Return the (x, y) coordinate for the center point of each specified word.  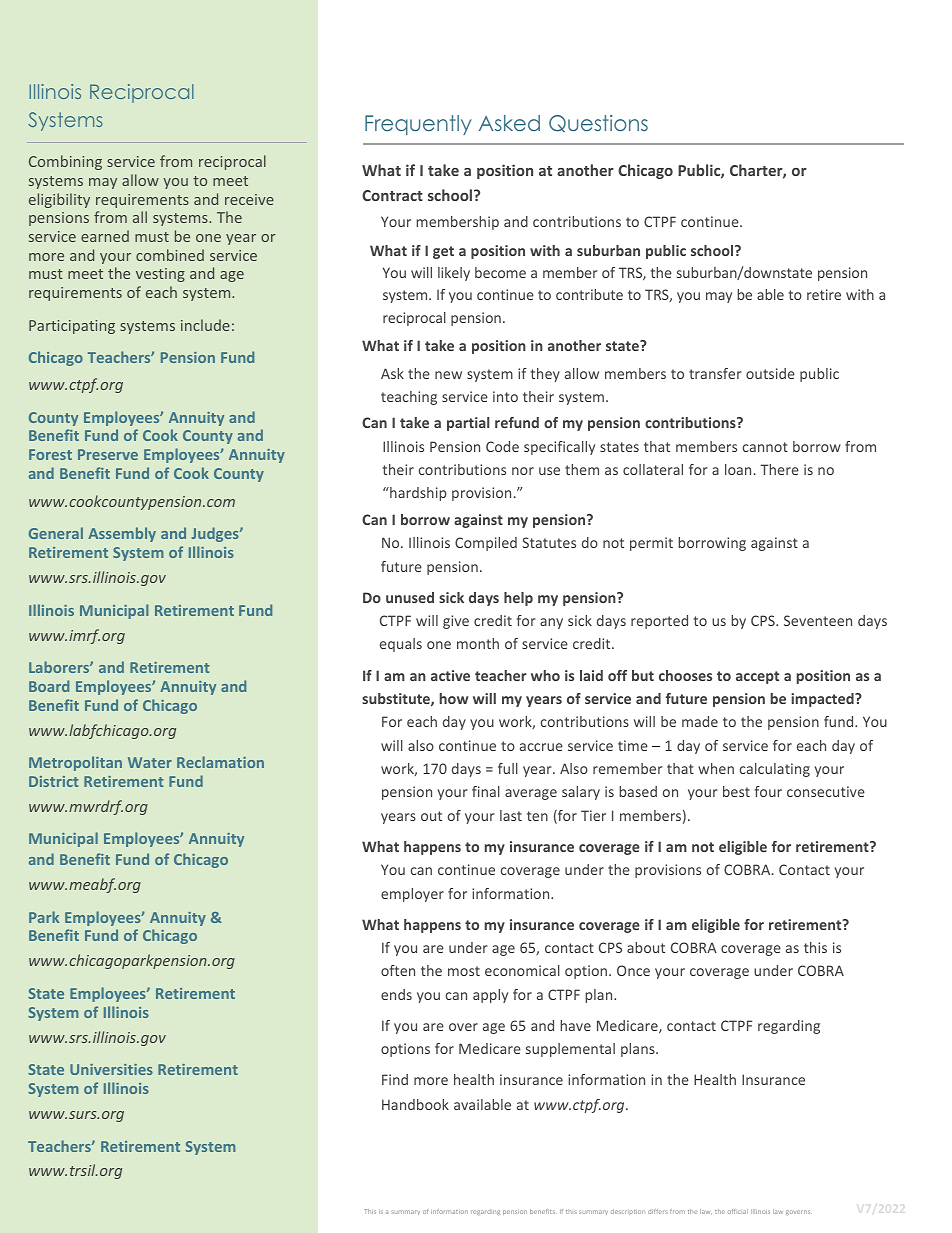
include (205, 325)
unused (410, 597)
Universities (111, 1069)
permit (651, 544)
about (646, 947)
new (448, 375)
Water (150, 762)
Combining (65, 162)
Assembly (122, 534)
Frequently (418, 125)
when (716, 768)
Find (395, 1079)
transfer (715, 373)
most (464, 971)
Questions (598, 123)
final (486, 791)
